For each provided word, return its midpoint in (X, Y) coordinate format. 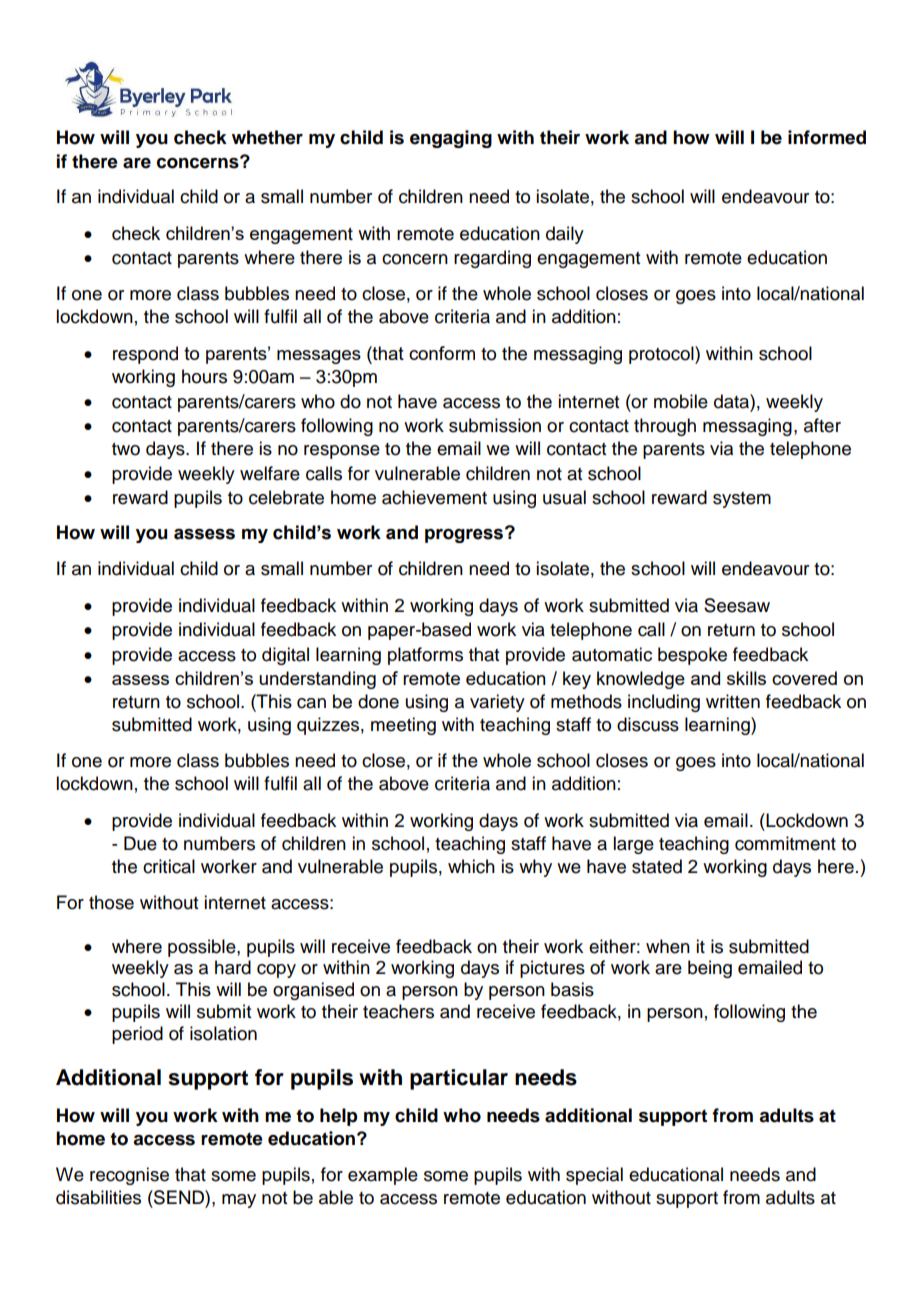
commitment (785, 843)
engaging (451, 139)
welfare (270, 473)
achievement (434, 497)
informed (827, 137)
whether (267, 137)
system (742, 500)
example (383, 1176)
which (471, 866)
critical (169, 866)
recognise (129, 1176)
